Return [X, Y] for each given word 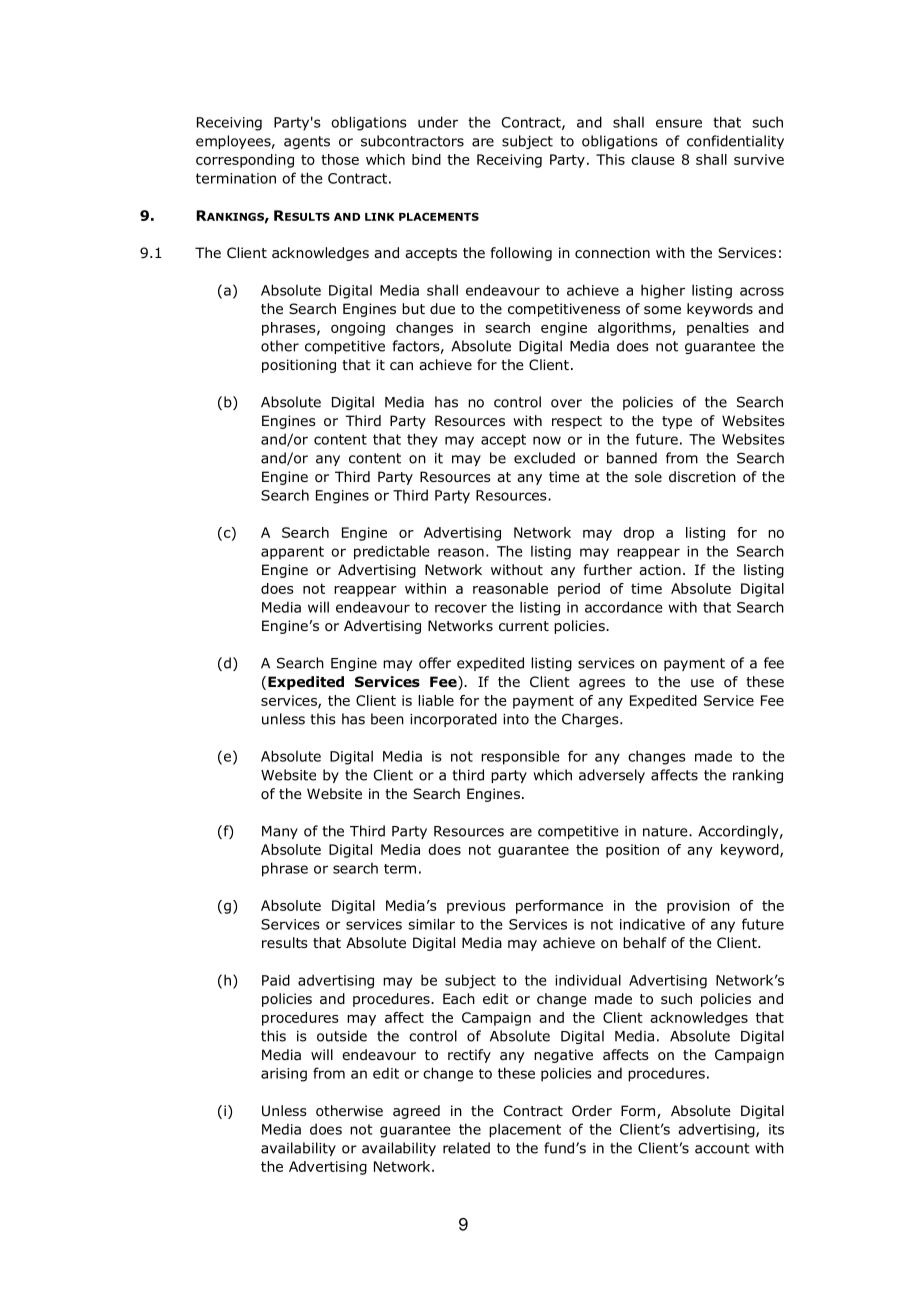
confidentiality [735, 142]
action [660, 570]
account [722, 1148]
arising [284, 1075]
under [438, 122]
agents [307, 142]
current [524, 626]
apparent [292, 553]
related [466, 1148]
